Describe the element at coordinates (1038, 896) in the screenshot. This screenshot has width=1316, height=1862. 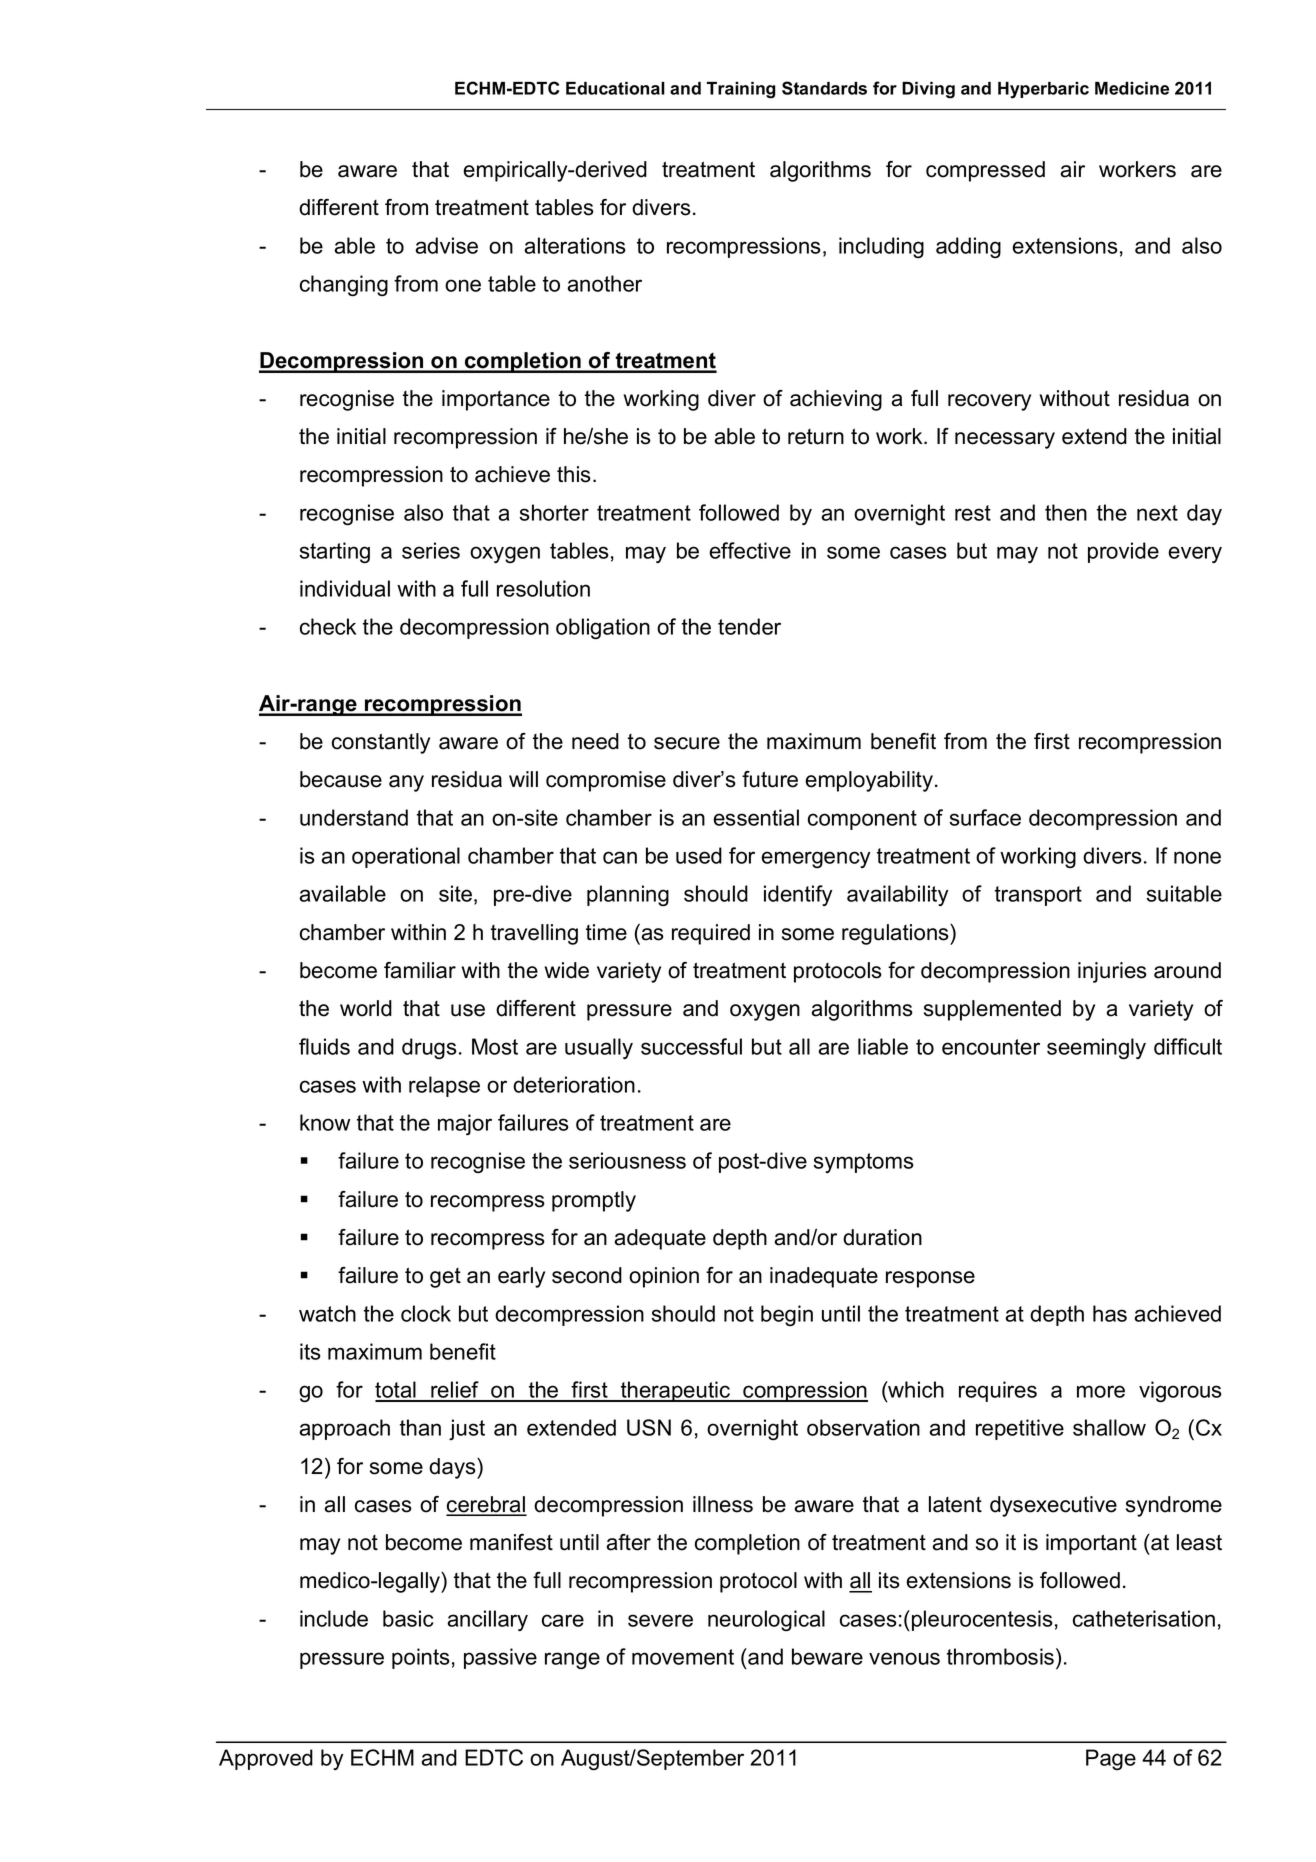
I see `transport` at that location.
